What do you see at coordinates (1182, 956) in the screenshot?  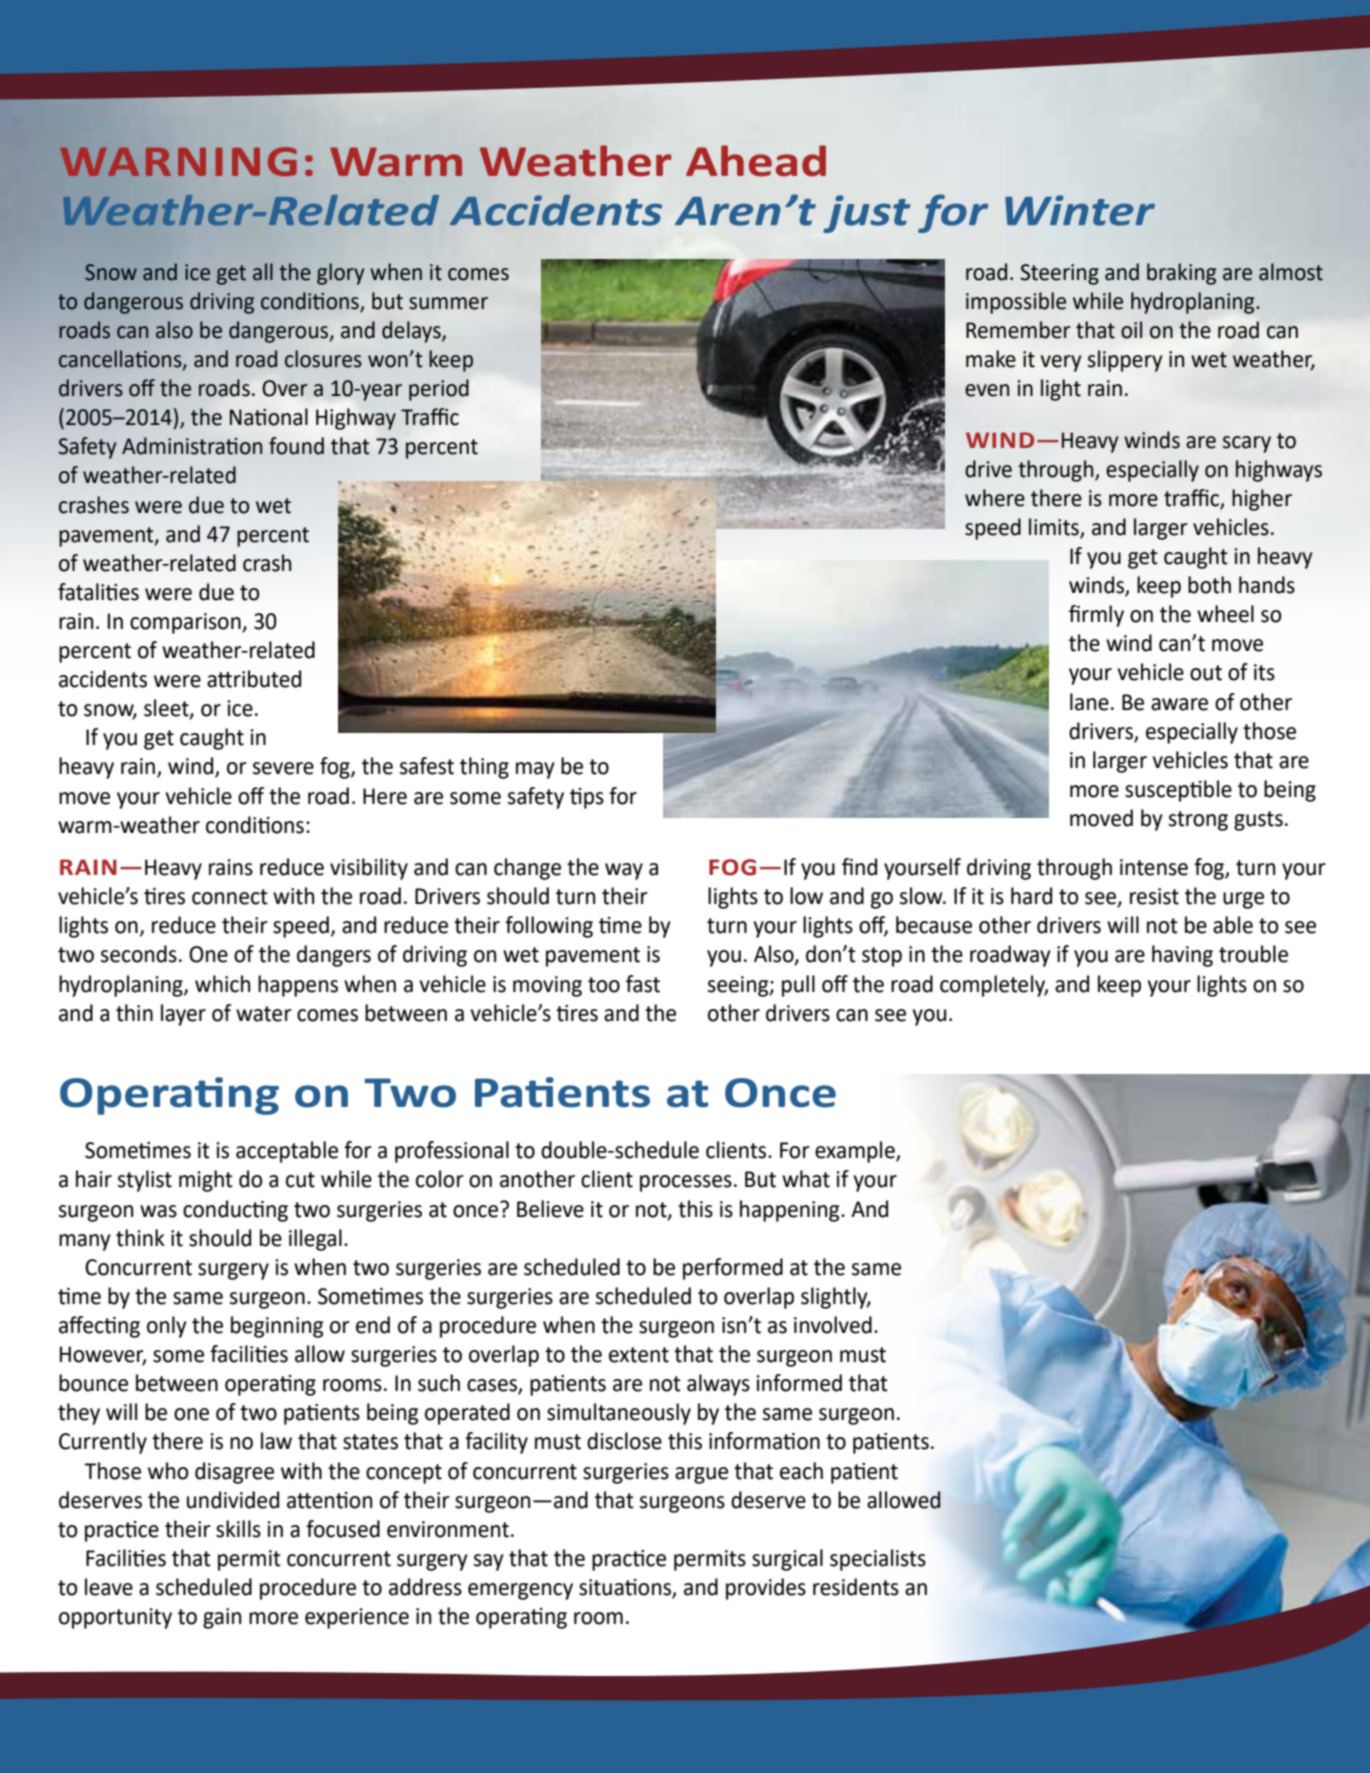 I see `having` at bounding box center [1182, 956].
